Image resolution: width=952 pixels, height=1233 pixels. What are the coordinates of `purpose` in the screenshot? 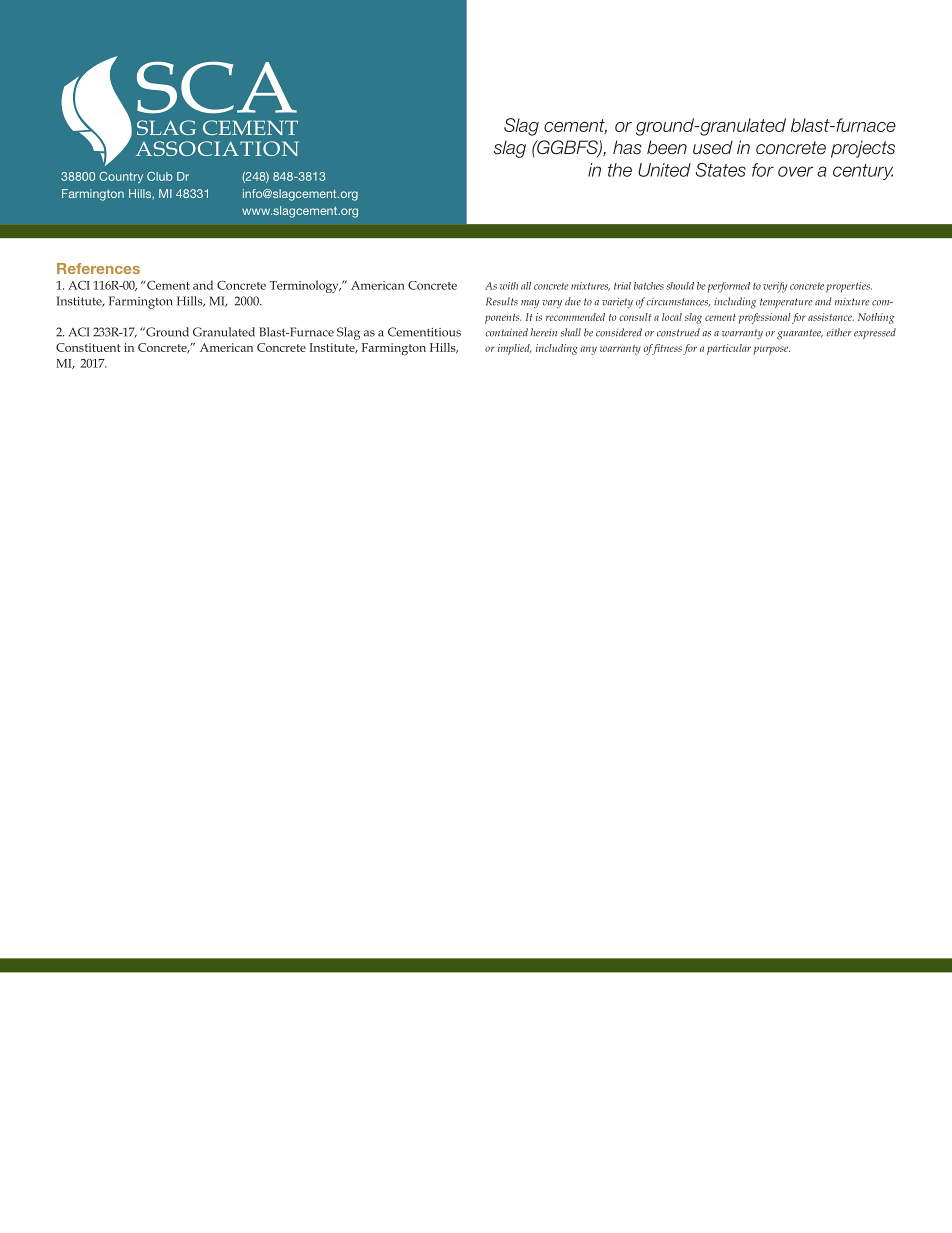 It's located at (771, 350).
